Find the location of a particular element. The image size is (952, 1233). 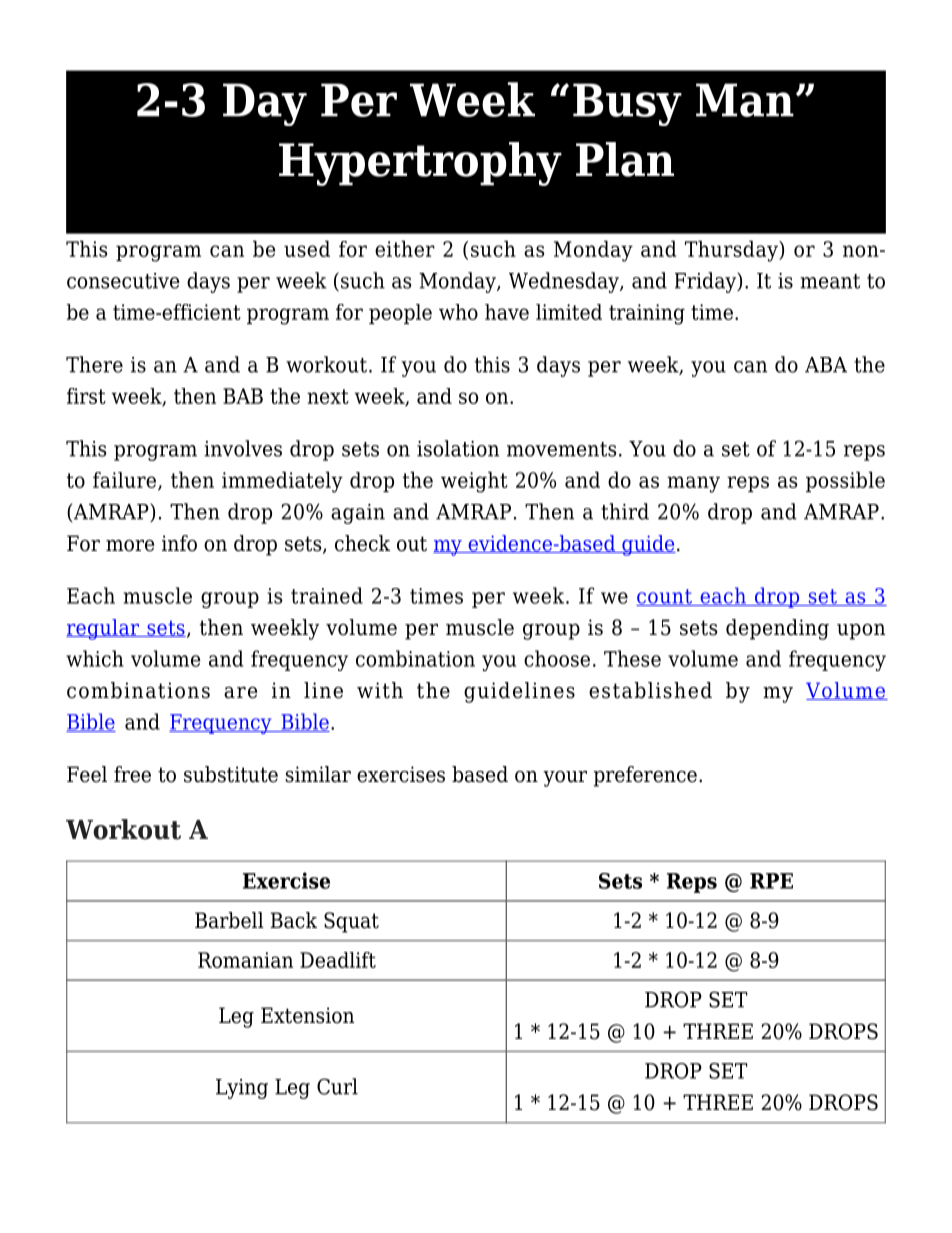

RPE is located at coordinates (771, 881).
